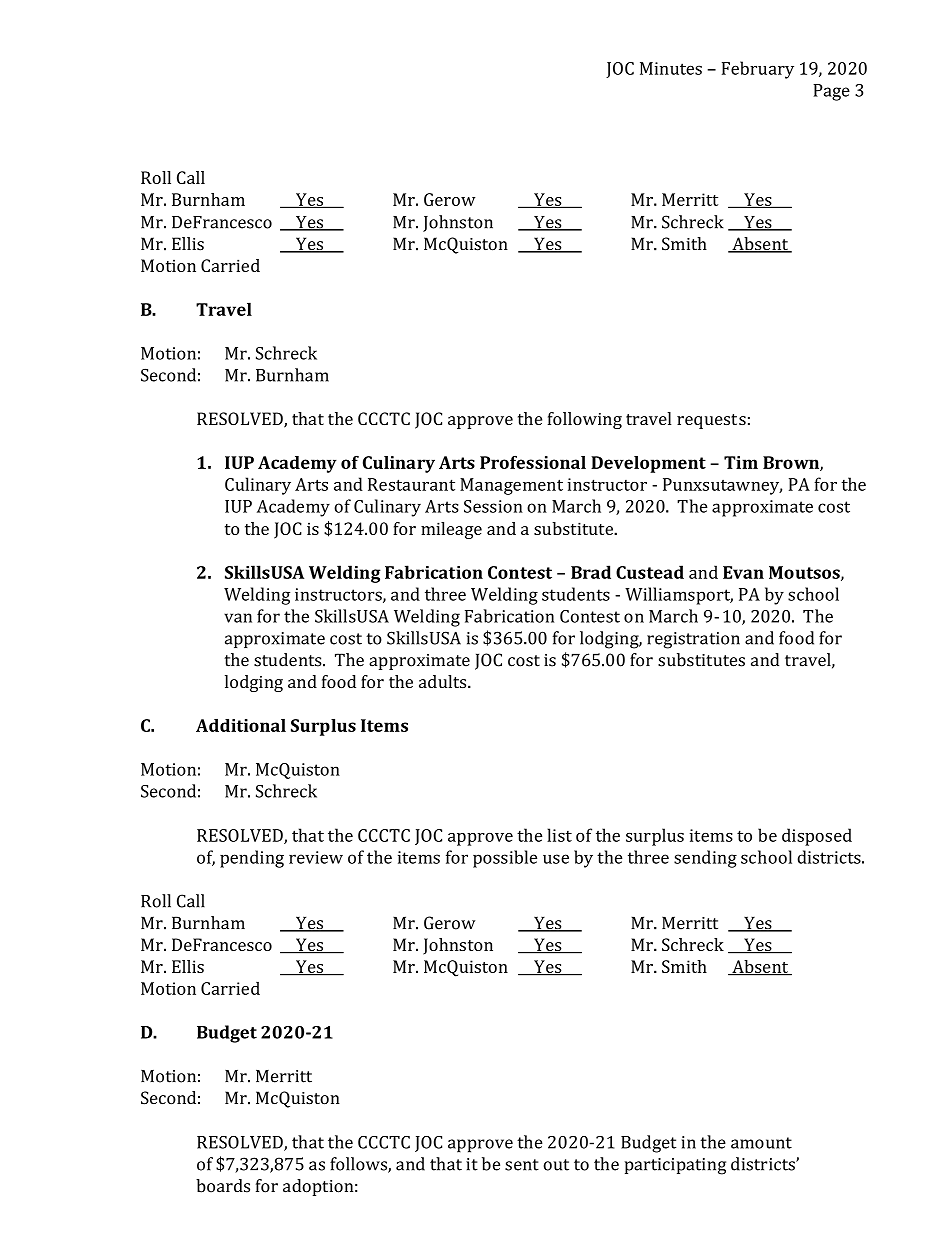  What do you see at coordinates (711, 421) in the document?
I see `requests` at bounding box center [711, 421].
